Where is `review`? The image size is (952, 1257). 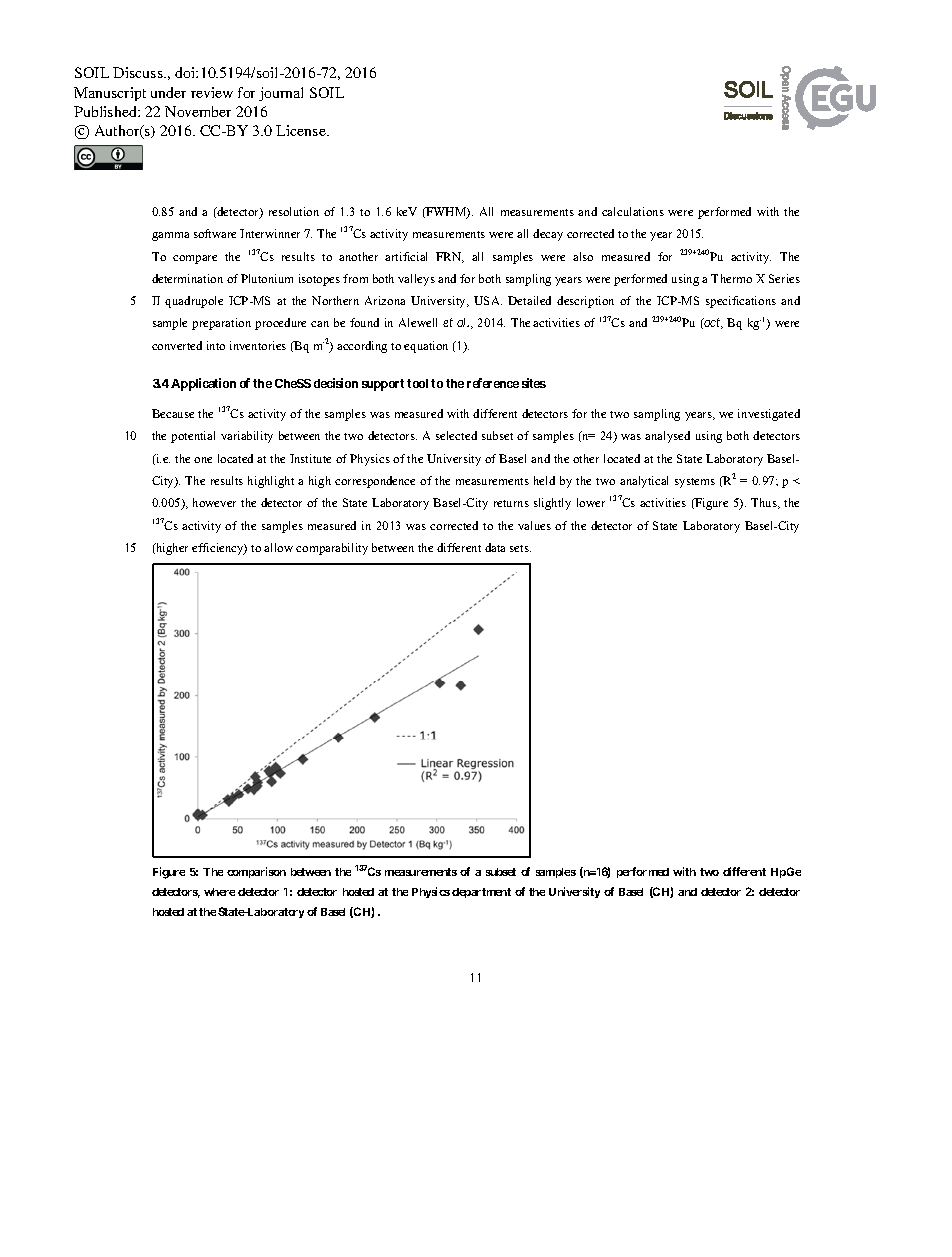
review is located at coordinates (212, 92).
